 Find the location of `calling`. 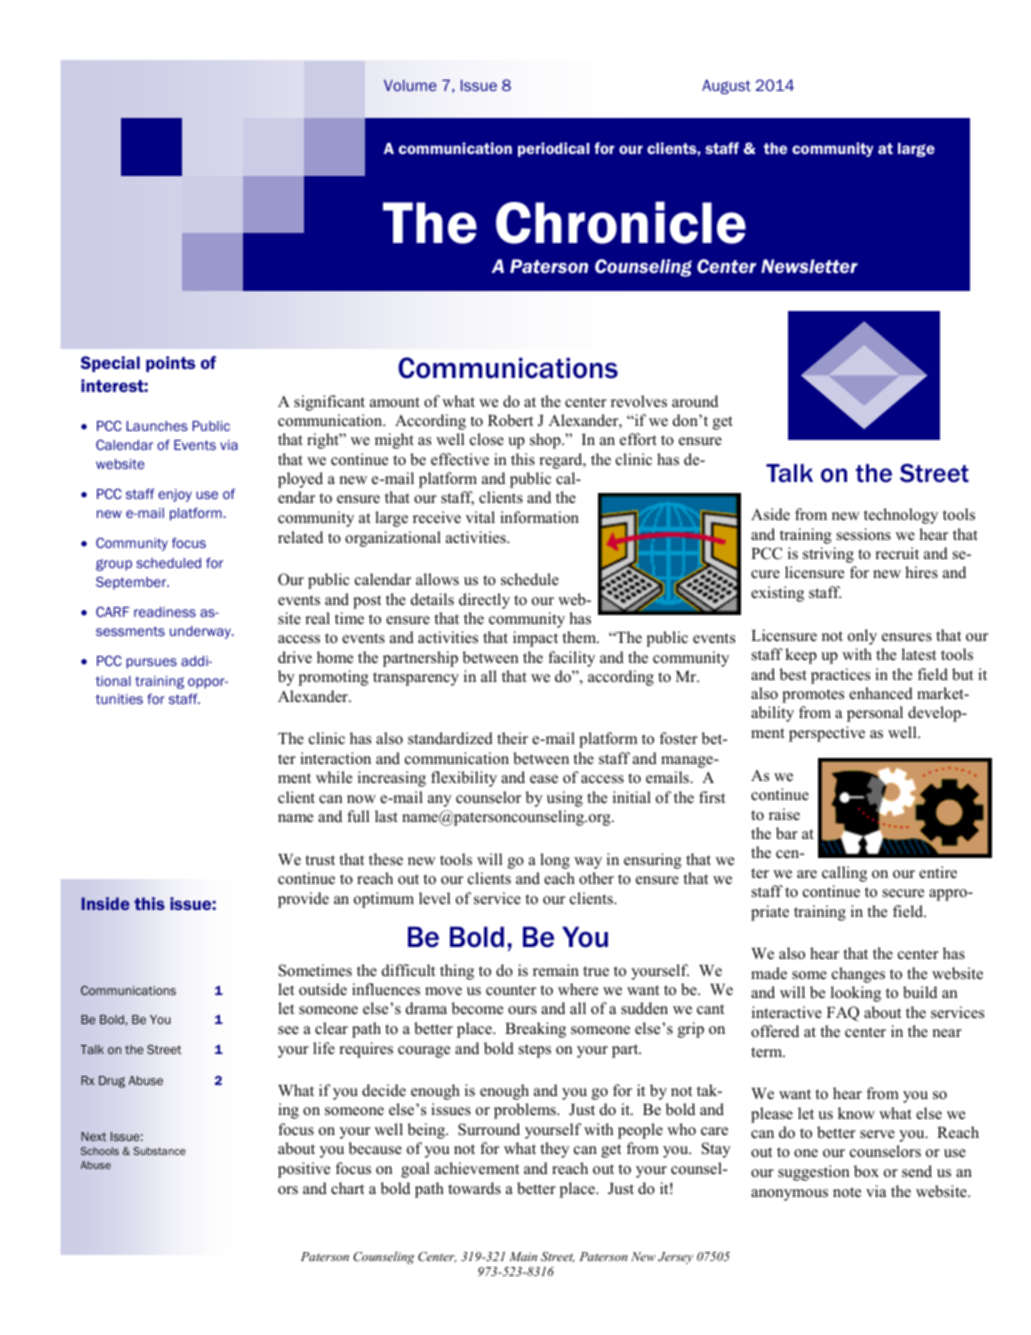

calling is located at coordinates (844, 874).
